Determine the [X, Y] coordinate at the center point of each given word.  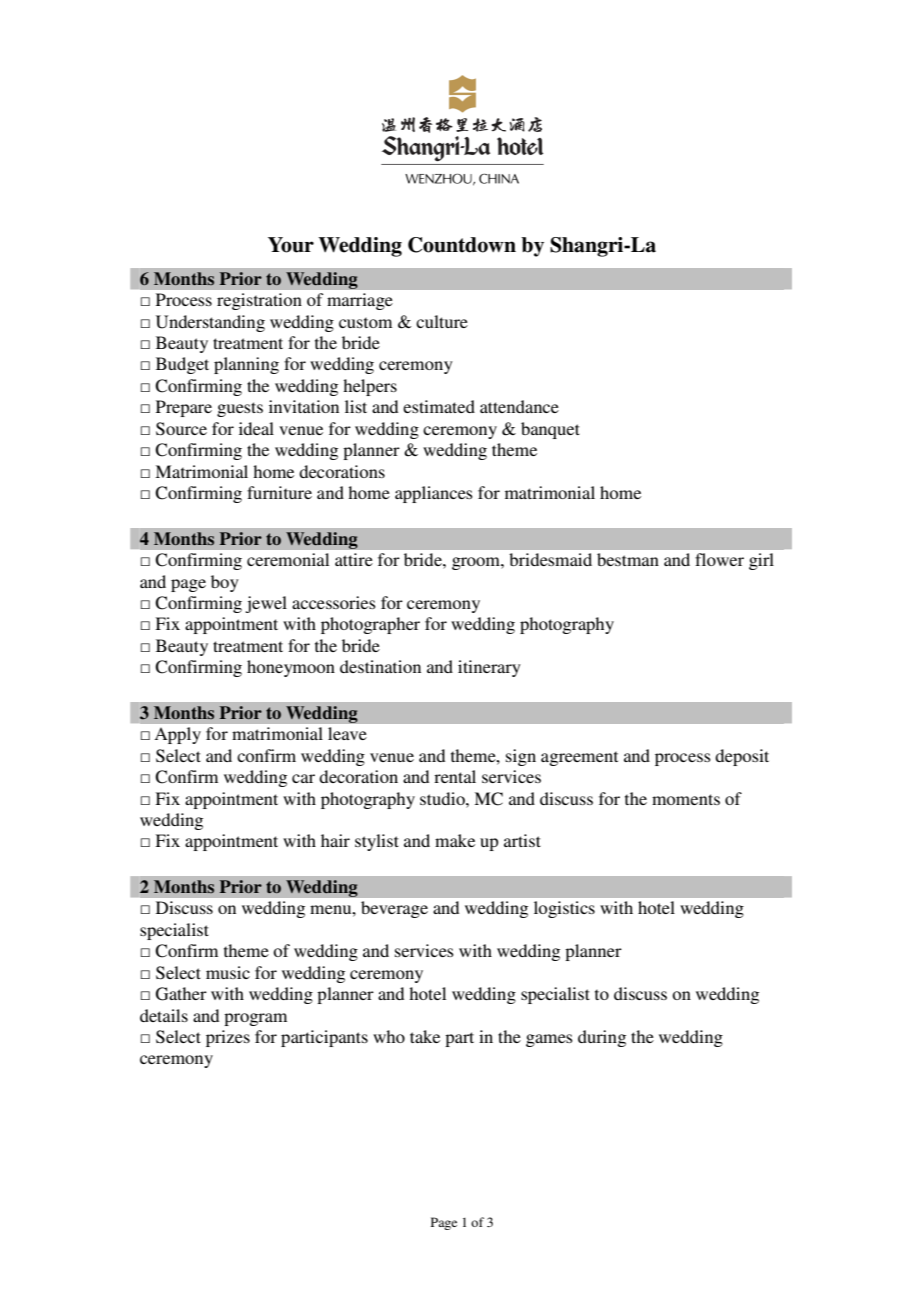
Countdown [462, 245]
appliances [434, 494]
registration [259, 301]
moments [686, 799]
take [425, 1036]
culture [442, 321]
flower [719, 559]
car [303, 778]
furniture [279, 492]
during [602, 1038]
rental [455, 776]
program [255, 1019]
